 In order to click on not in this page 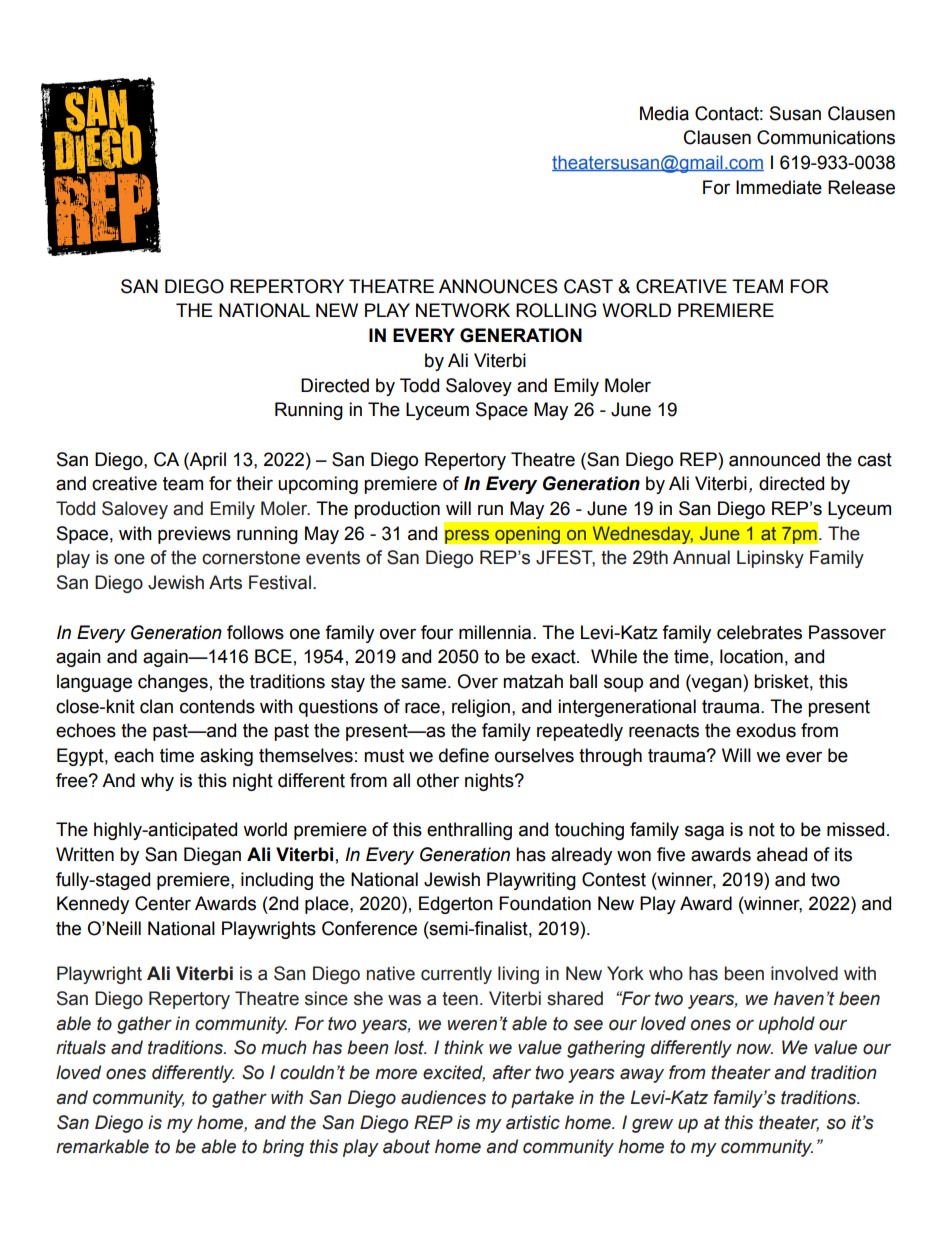, I will do `click(762, 830)`.
